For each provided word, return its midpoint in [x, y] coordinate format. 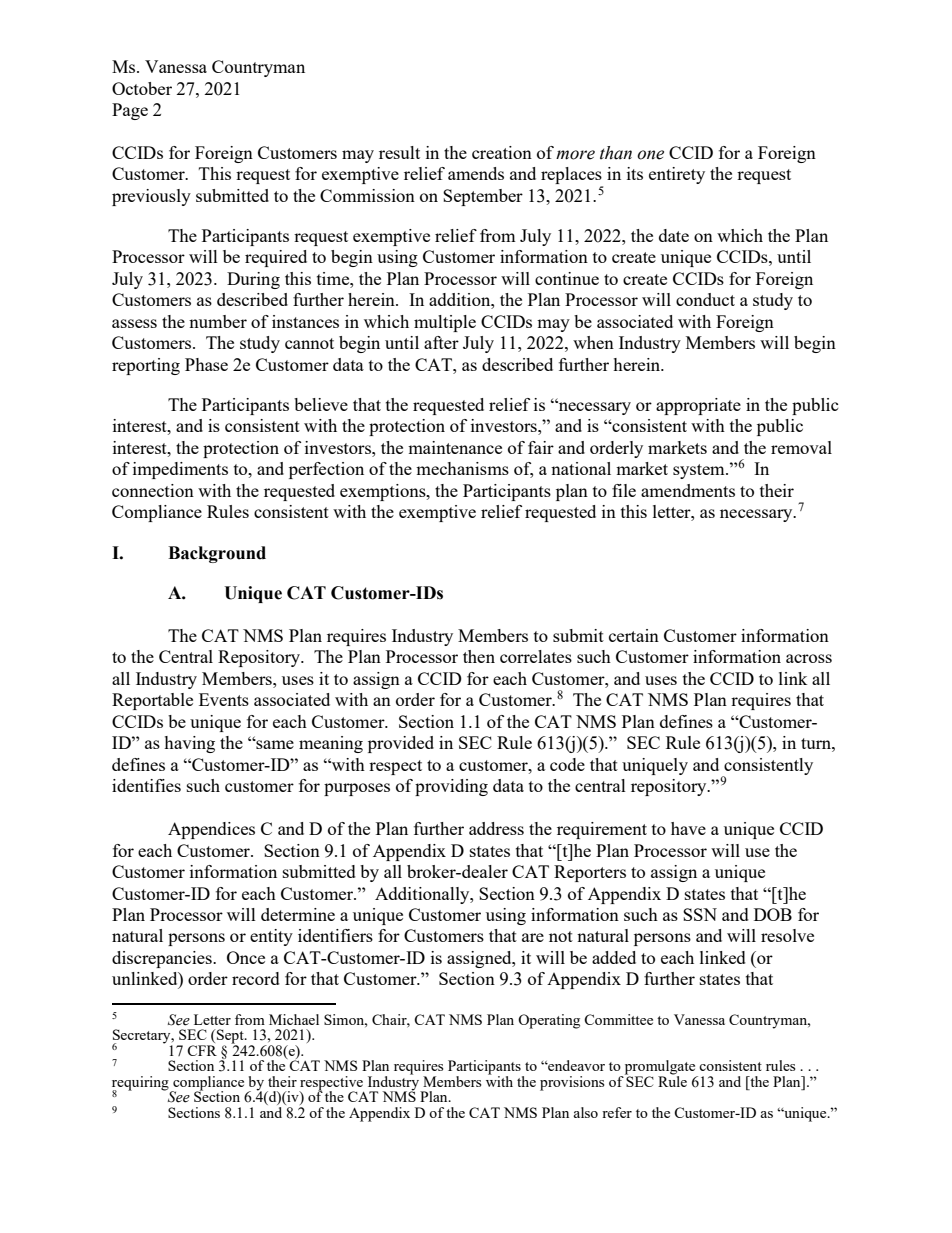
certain [634, 635]
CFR [202, 1050]
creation [502, 152]
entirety [677, 175]
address [496, 828]
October [142, 88]
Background [217, 554]
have [688, 828]
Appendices [211, 830]
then [479, 656]
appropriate [698, 406]
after [441, 342]
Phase [206, 364]
